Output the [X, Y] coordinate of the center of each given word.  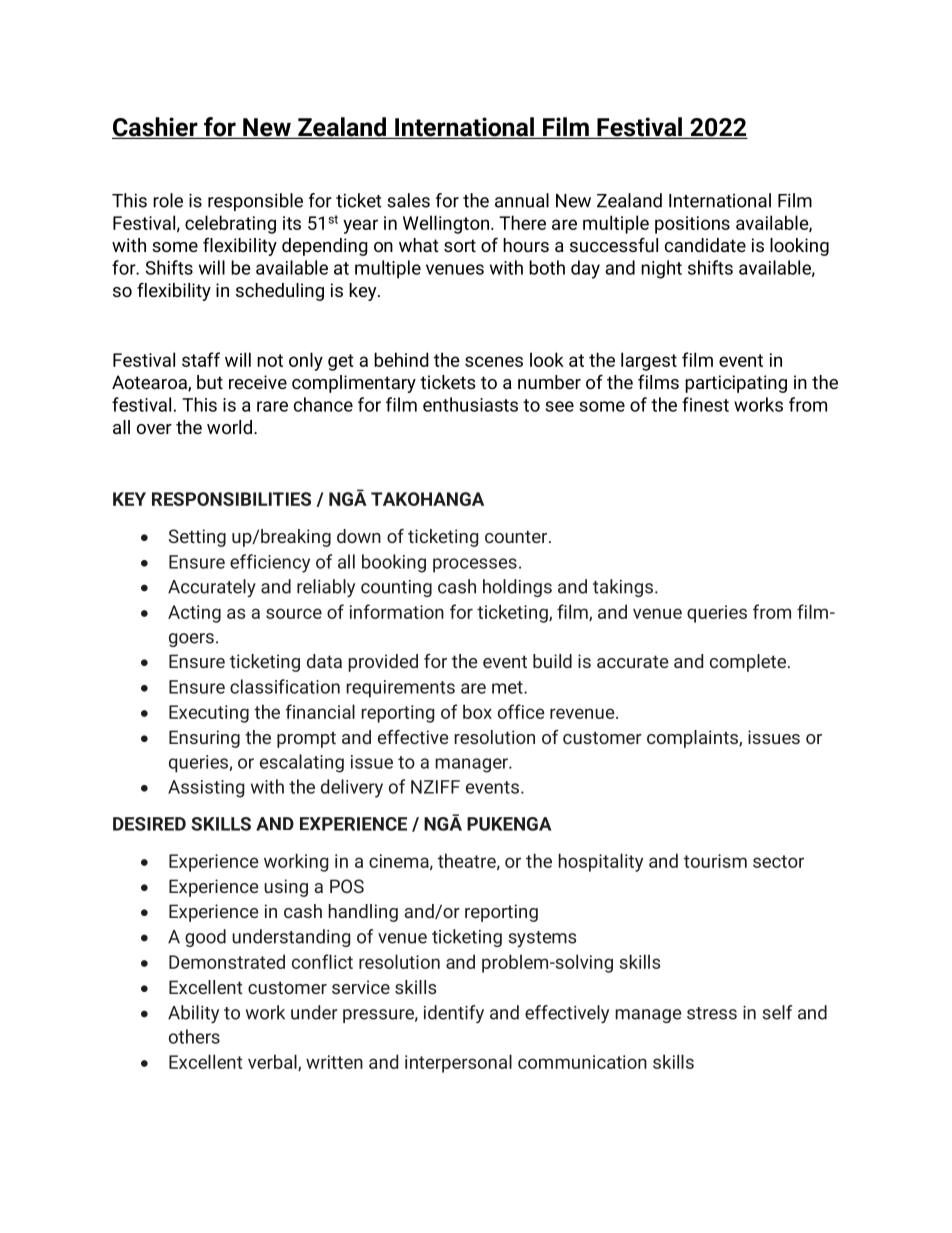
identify [454, 1014]
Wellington [446, 224]
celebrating [230, 224]
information [397, 611]
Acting [194, 614]
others [194, 1036]
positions [692, 225]
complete [748, 663]
